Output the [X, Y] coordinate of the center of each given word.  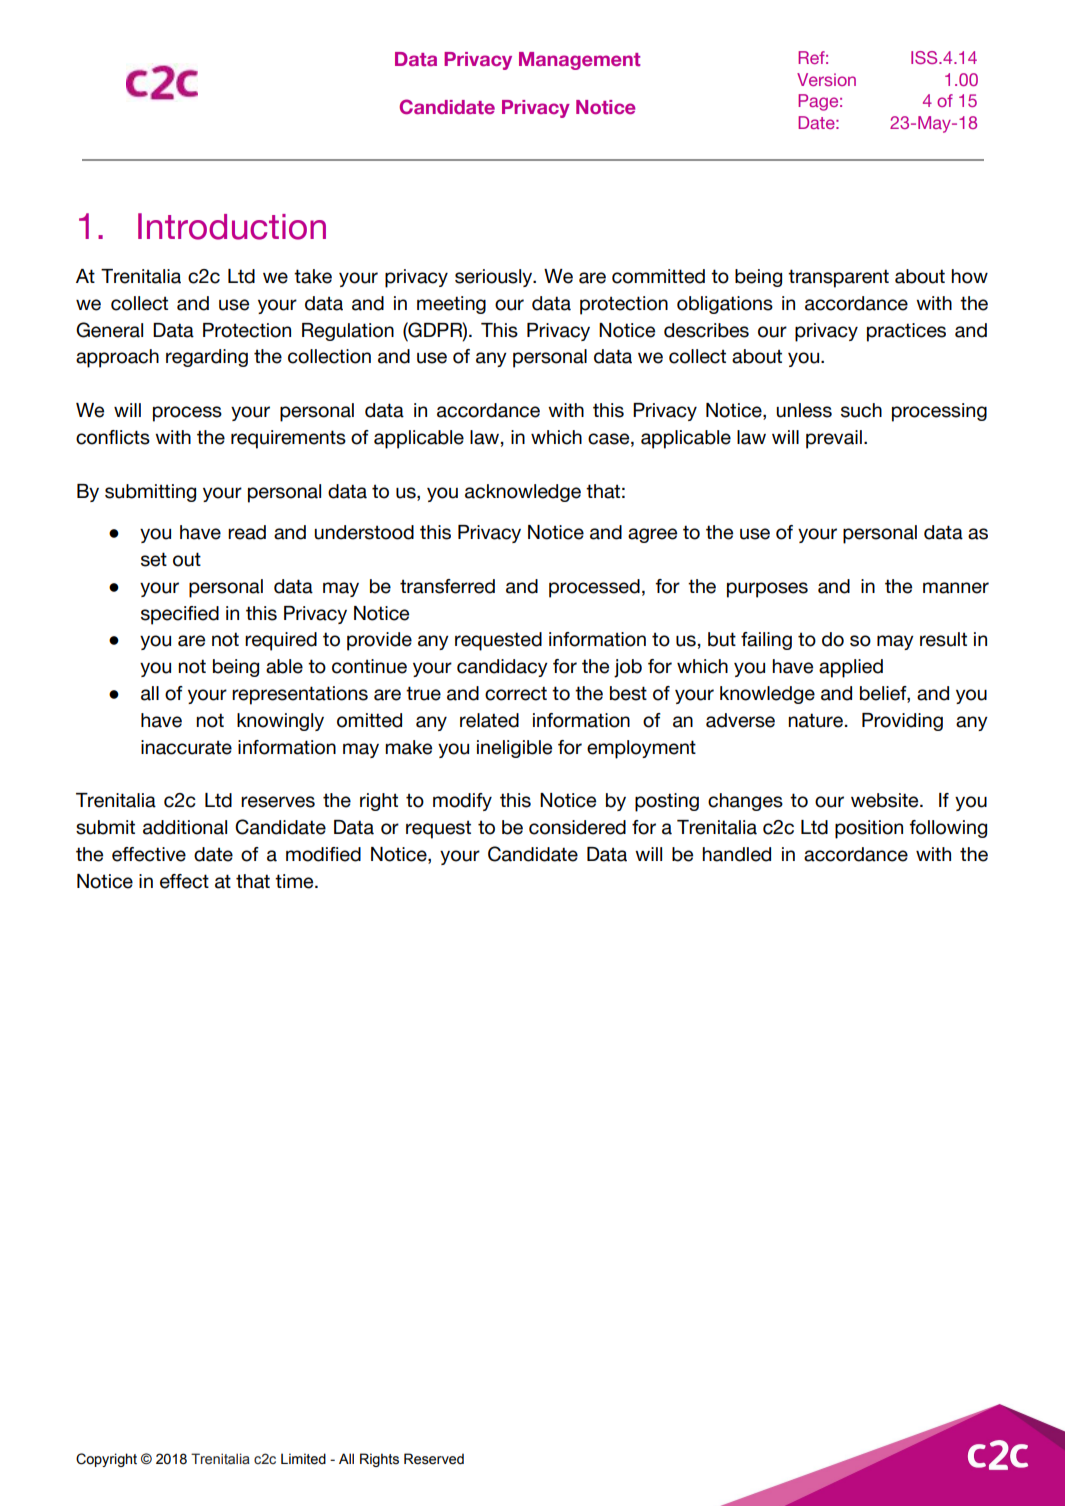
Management [579, 61]
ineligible [514, 749]
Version [826, 79]
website [886, 800]
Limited [303, 1459]
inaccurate [186, 747]
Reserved [434, 1459]
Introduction [232, 226]
